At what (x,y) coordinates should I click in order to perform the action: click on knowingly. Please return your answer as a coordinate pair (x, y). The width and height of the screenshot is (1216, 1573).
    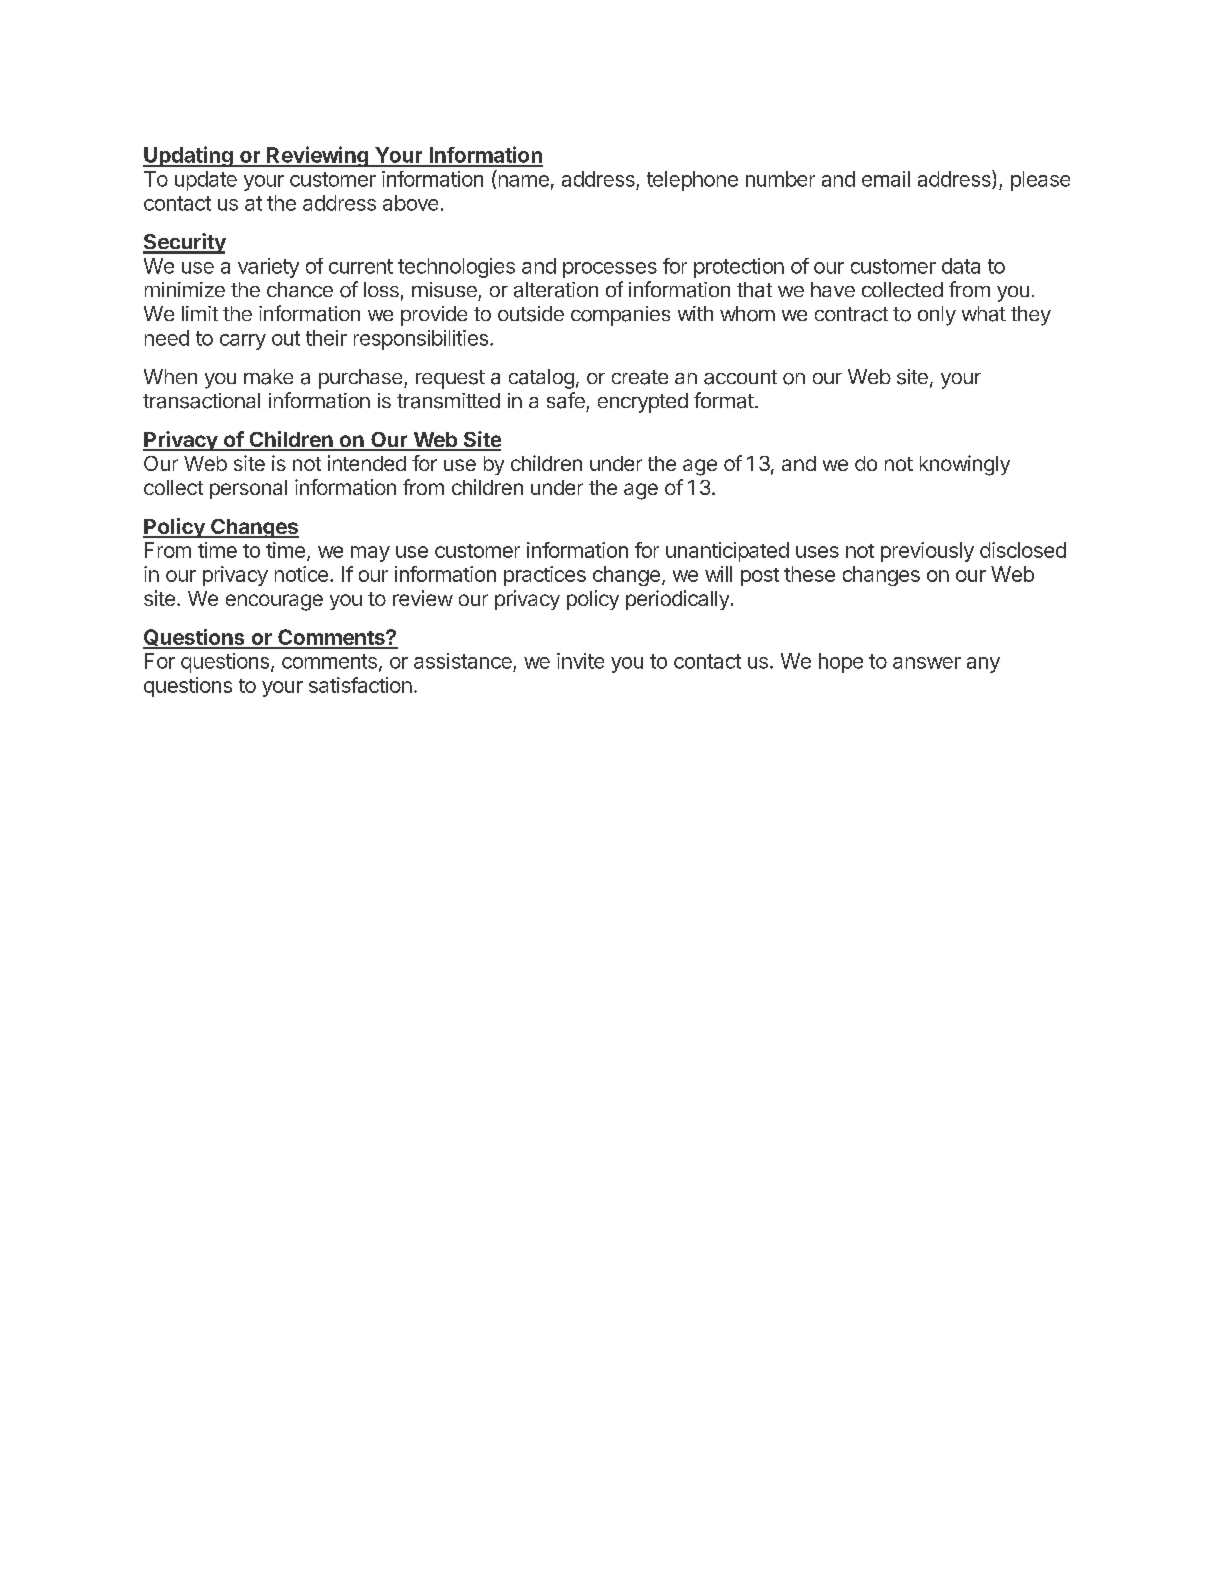
    Looking at the image, I should click on (965, 465).
